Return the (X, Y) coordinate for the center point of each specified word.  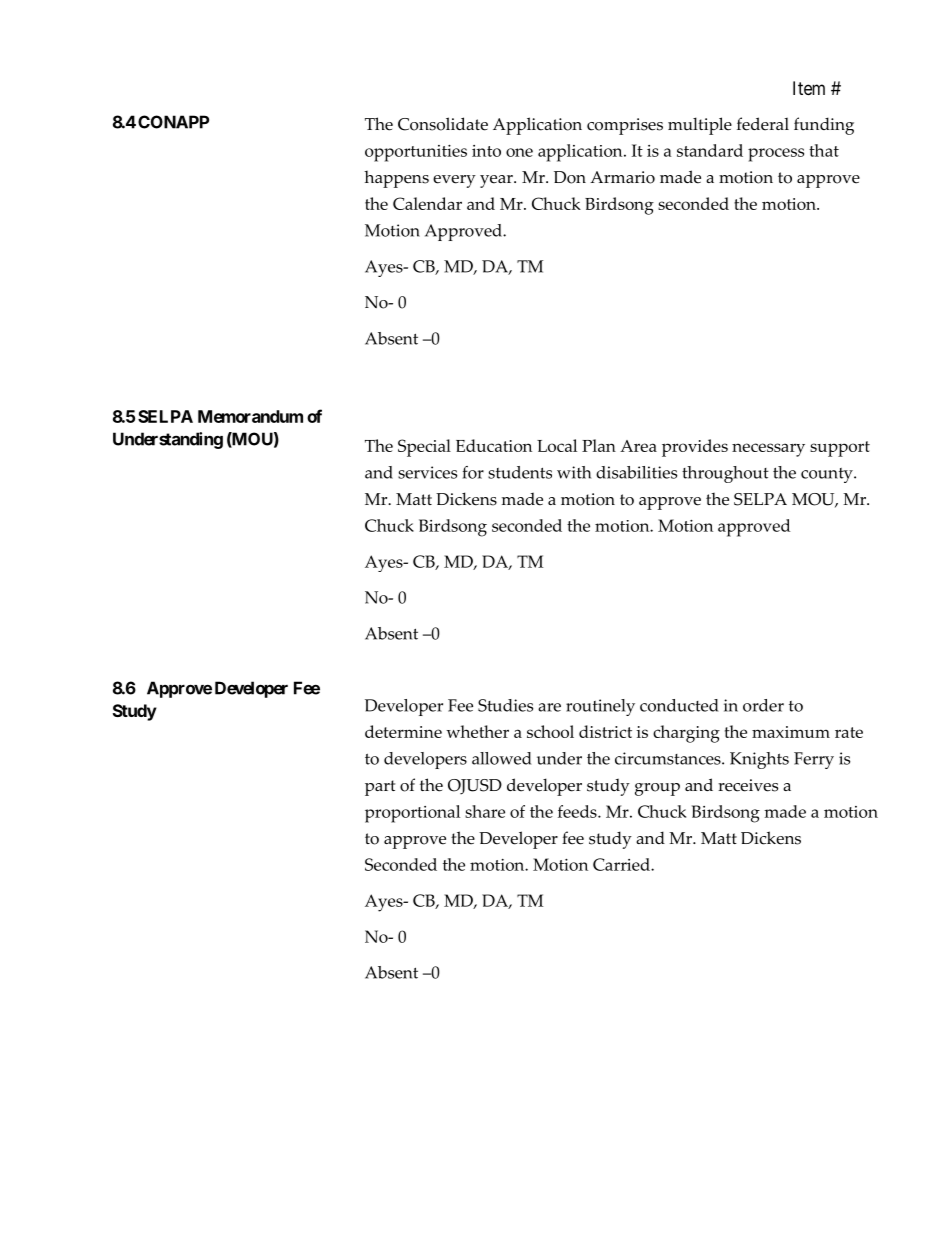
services (427, 472)
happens (396, 179)
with (574, 472)
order (763, 705)
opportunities (416, 153)
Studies (505, 705)
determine (403, 731)
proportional (412, 814)
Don (570, 177)
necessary (768, 450)
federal (763, 124)
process (776, 155)
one (519, 152)
